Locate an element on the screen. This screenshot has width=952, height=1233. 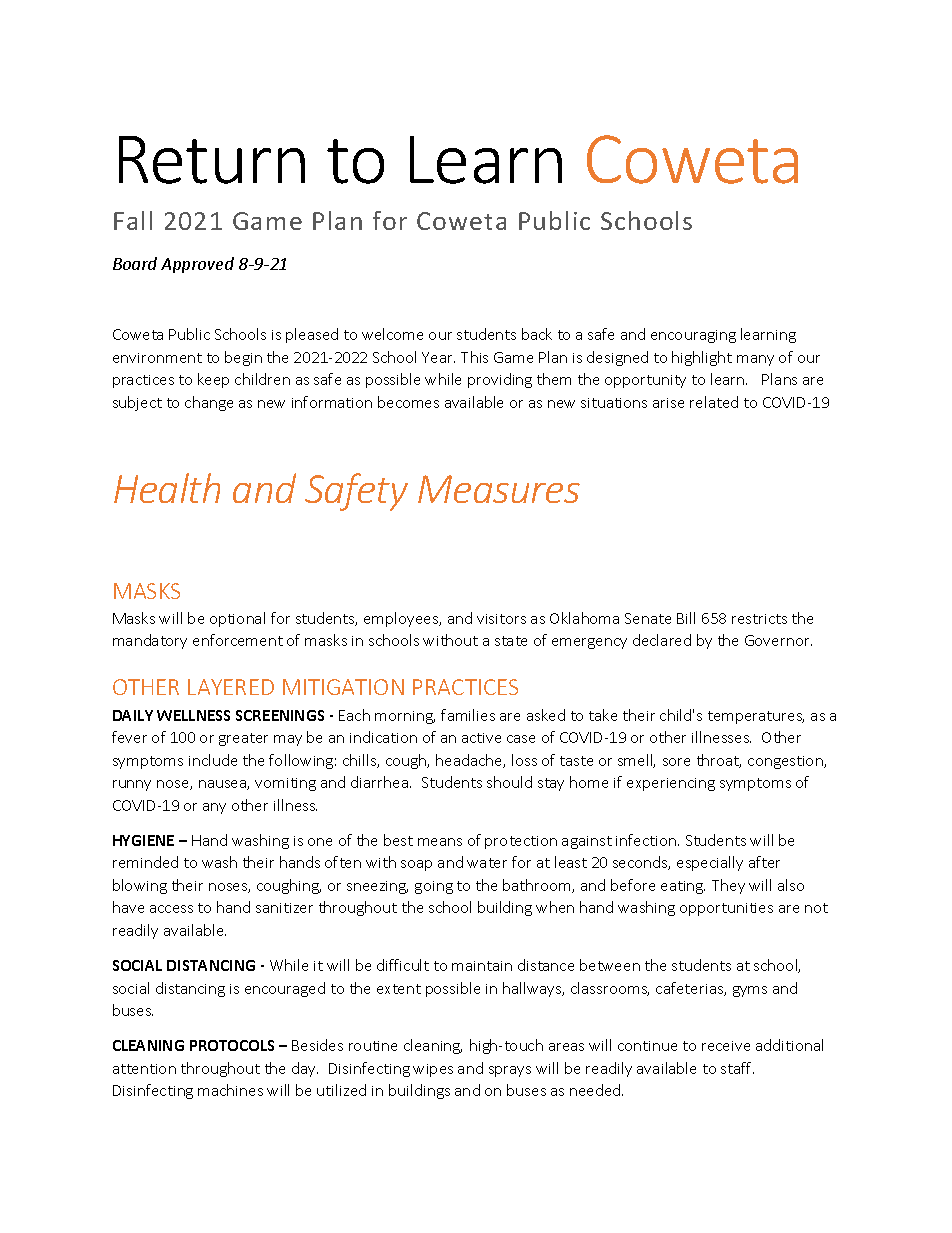
sprays is located at coordinates (510, 1071).
